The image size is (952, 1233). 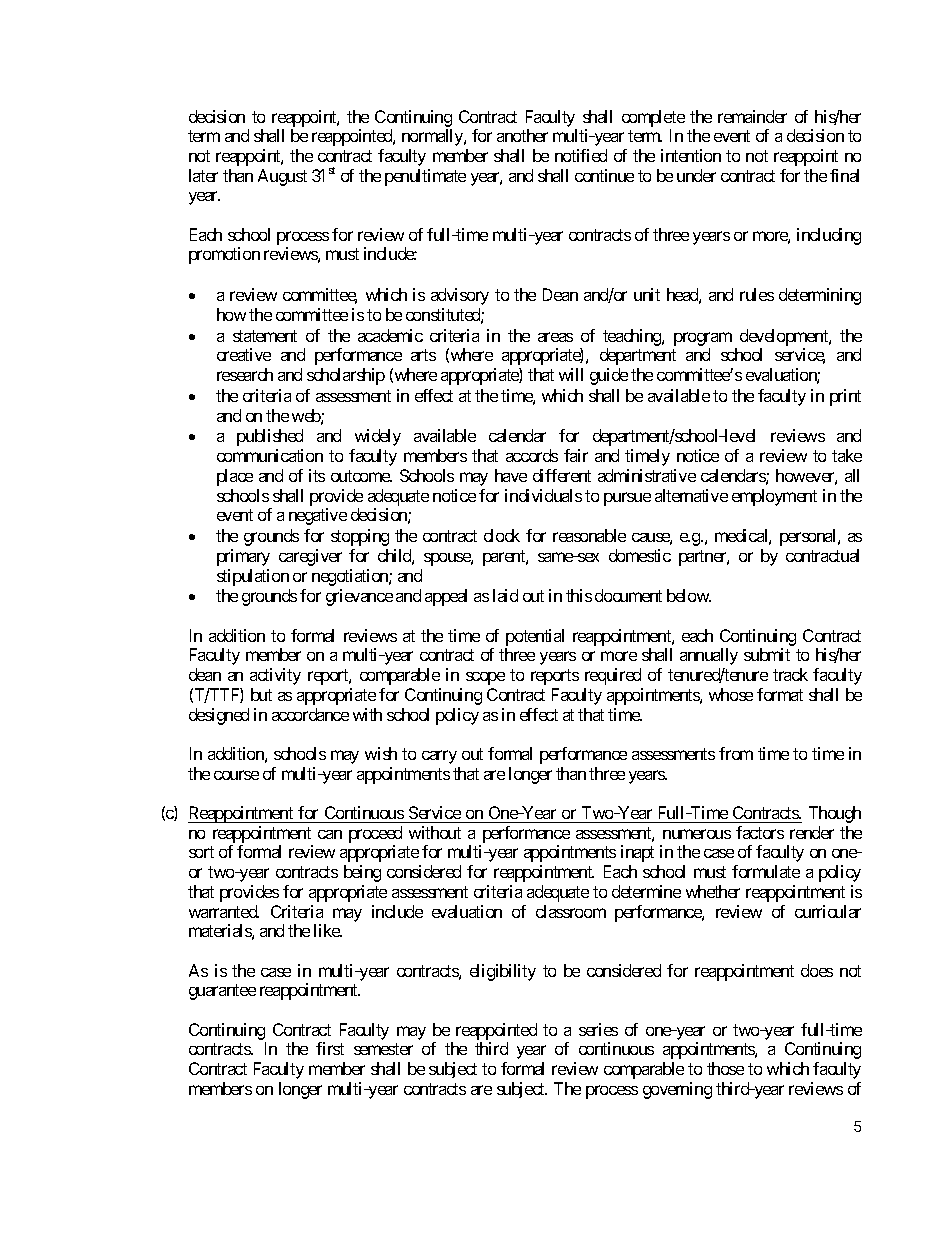 I want to click on August, so click(x=282, y=177).
